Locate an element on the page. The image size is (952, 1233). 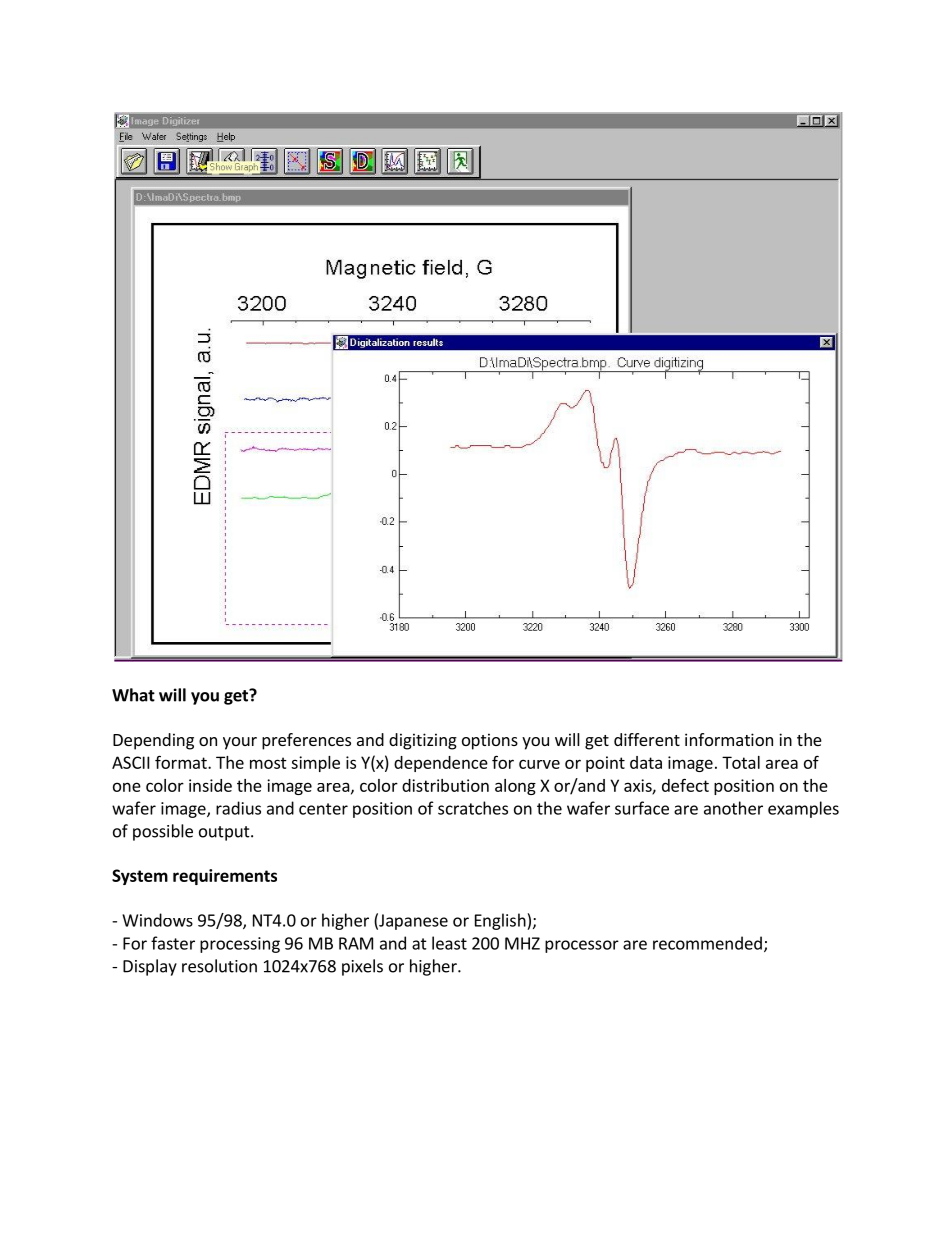
most is located at coordinates (268, 763).
